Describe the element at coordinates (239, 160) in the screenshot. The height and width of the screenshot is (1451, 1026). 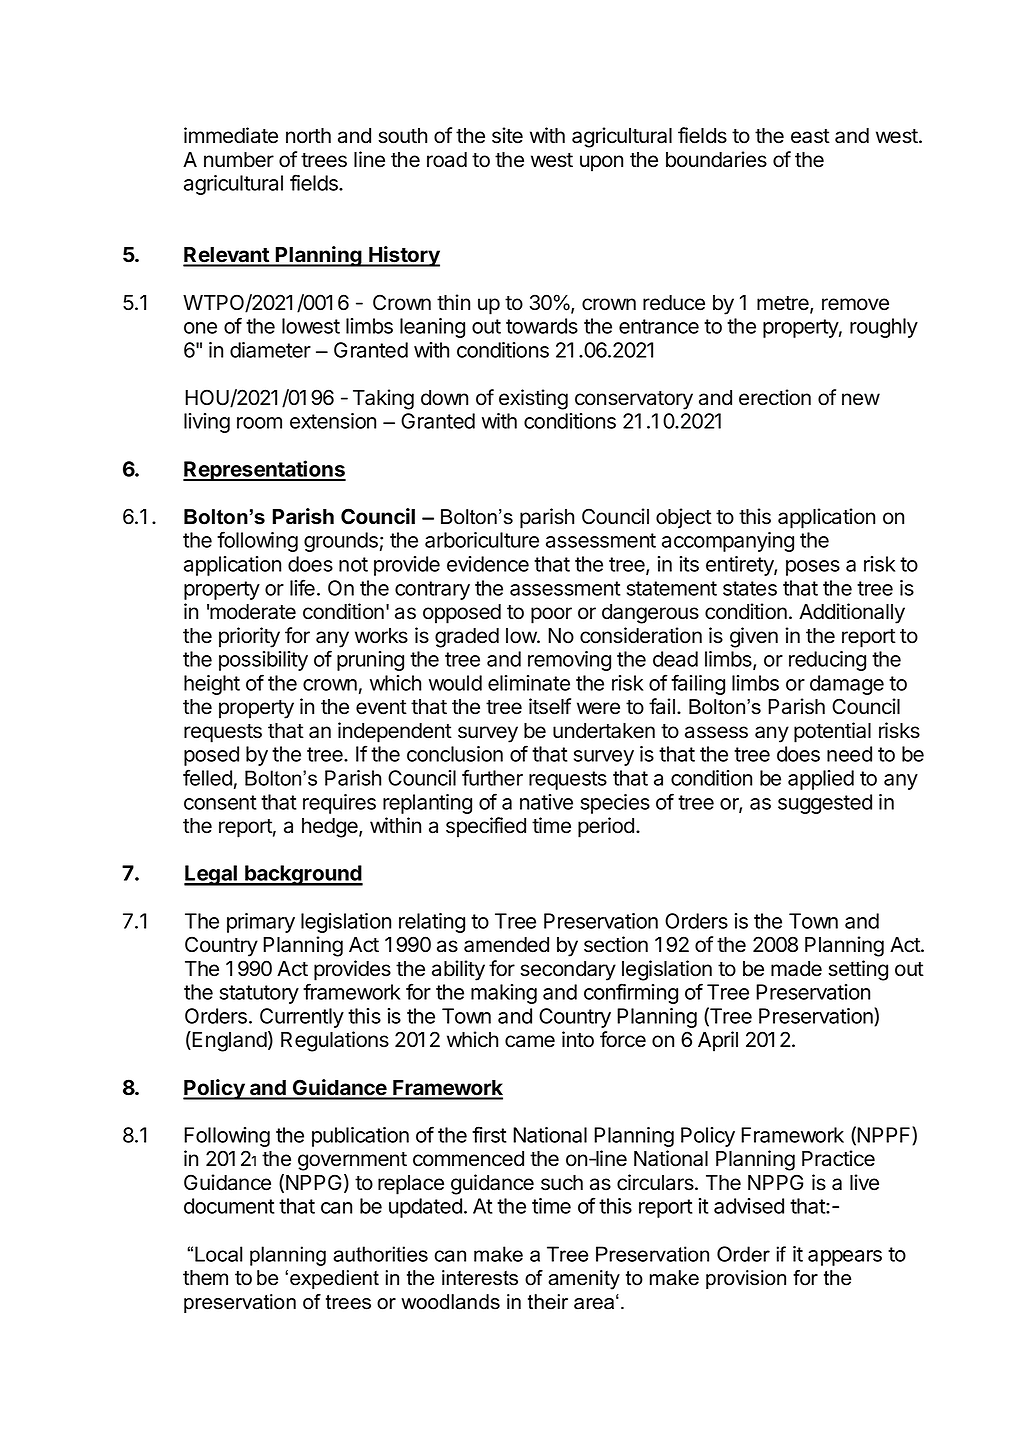
I see `number` at that location.
